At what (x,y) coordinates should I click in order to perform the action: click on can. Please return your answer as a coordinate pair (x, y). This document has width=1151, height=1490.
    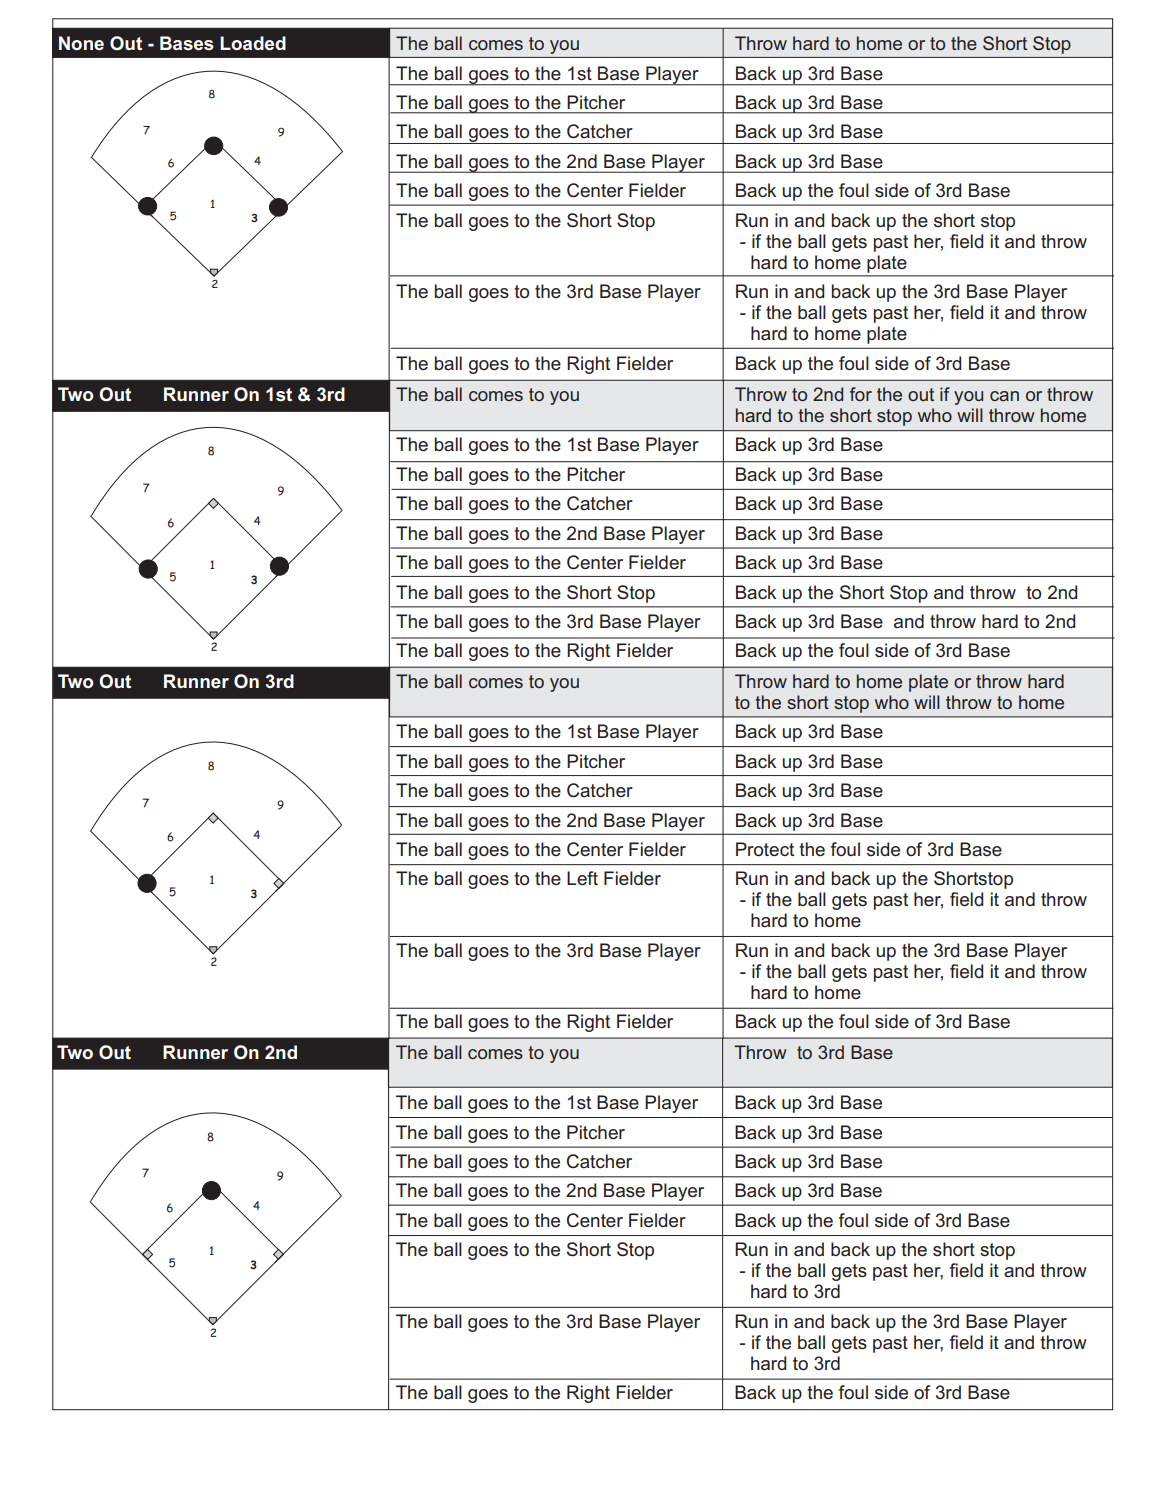
    Looking at the image, I should click on (1004, 396).
